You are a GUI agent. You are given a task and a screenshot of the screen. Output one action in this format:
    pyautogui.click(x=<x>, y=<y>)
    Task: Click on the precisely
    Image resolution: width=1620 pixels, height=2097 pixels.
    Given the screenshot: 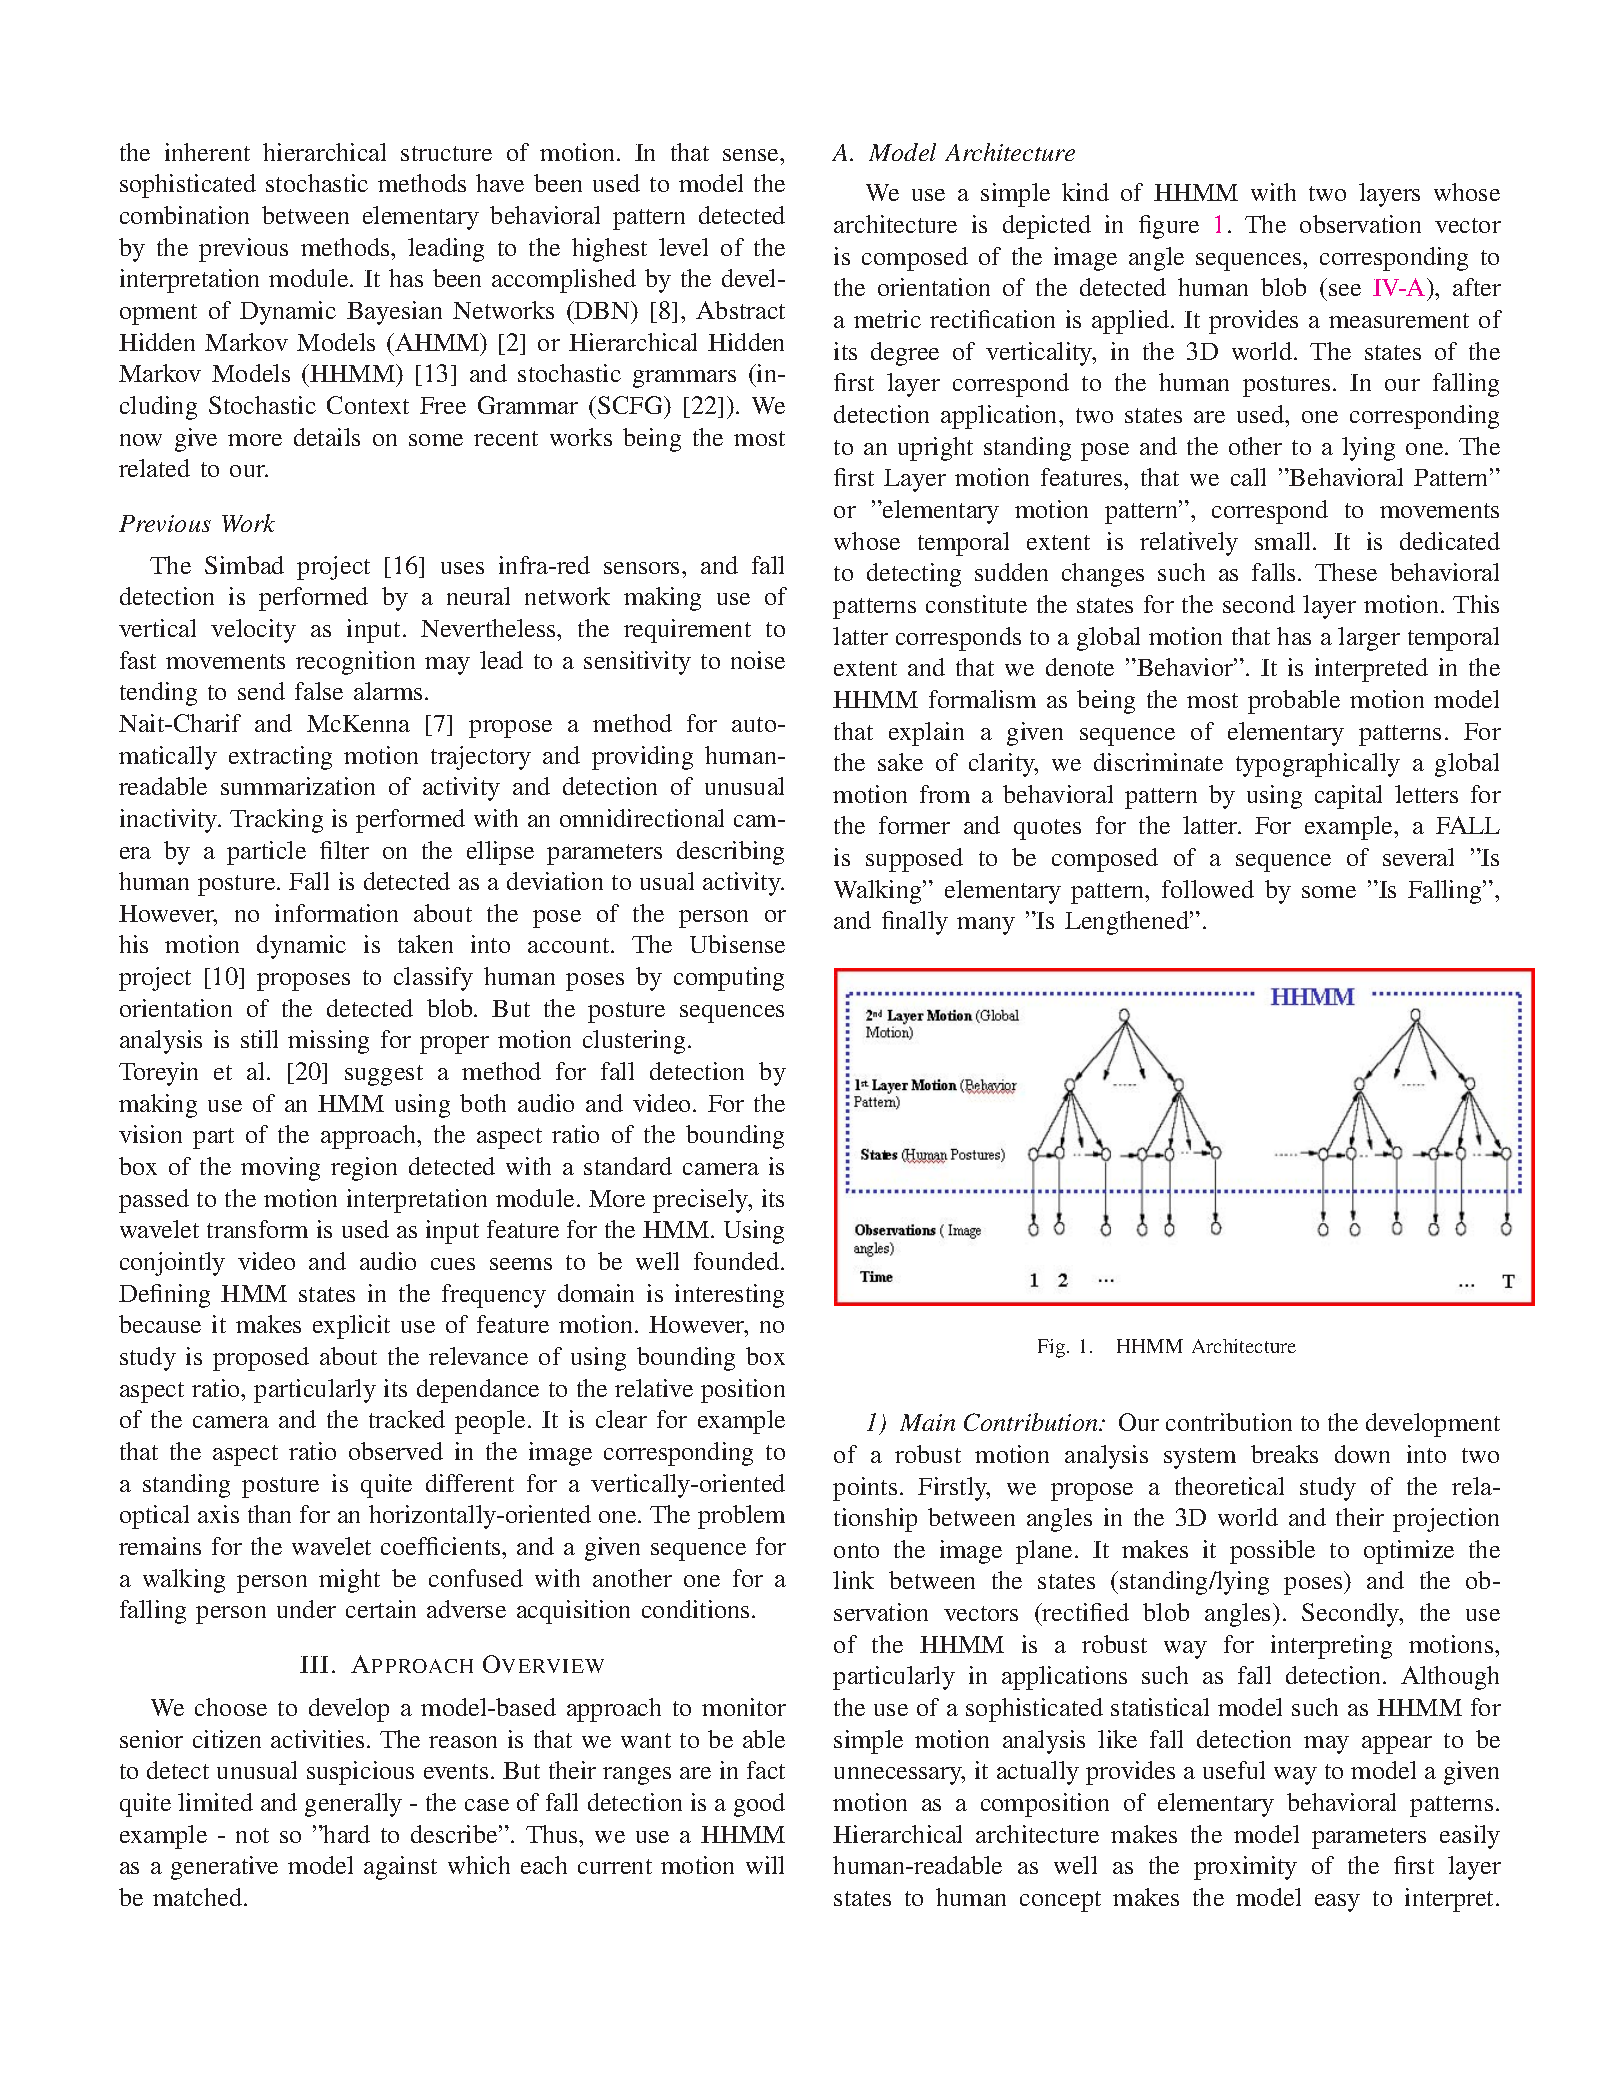 What is the action you would take?
    pyautogui.click(x=702, y=1201)
